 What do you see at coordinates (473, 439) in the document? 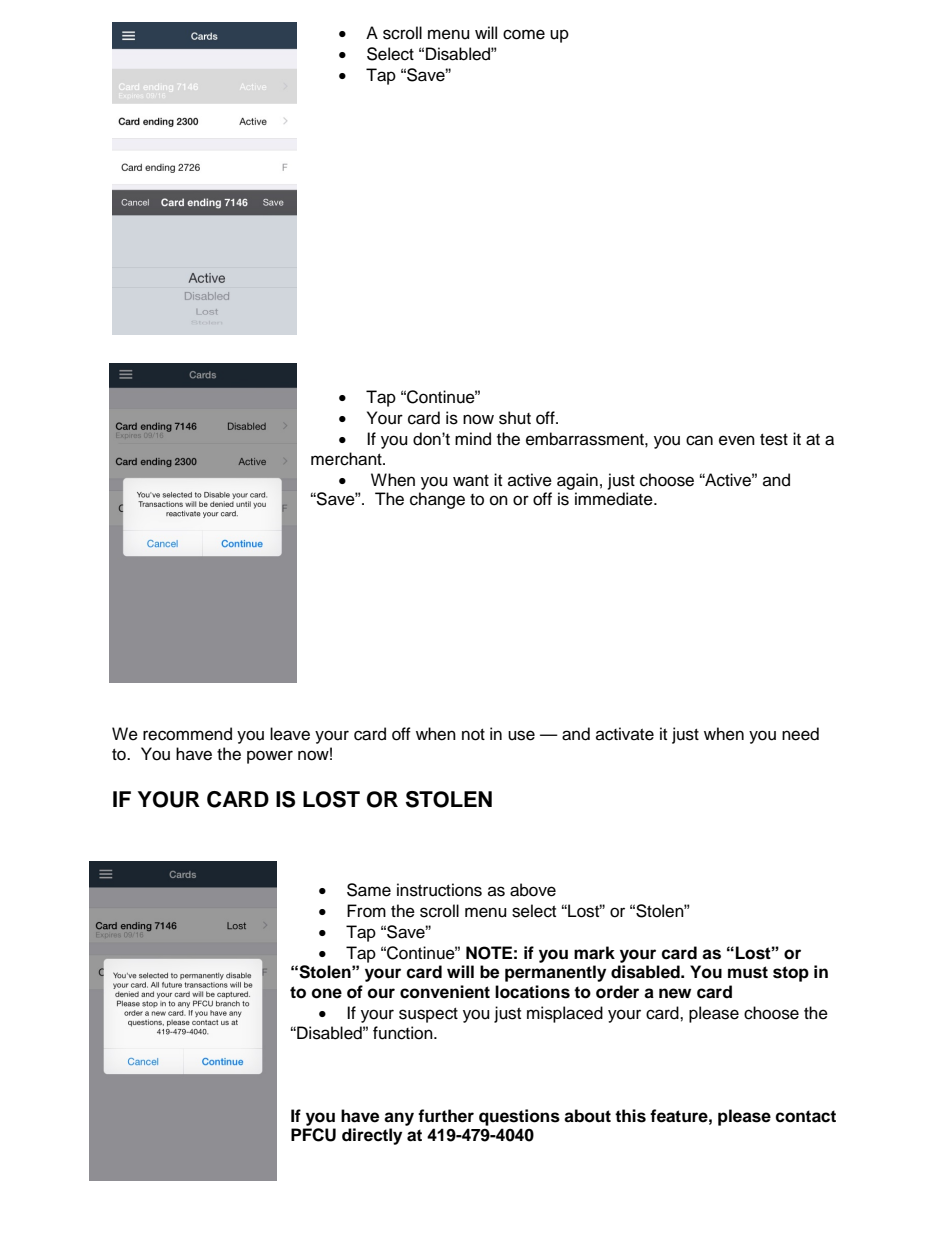
I see `mind` at bounding box center [473, 439].
